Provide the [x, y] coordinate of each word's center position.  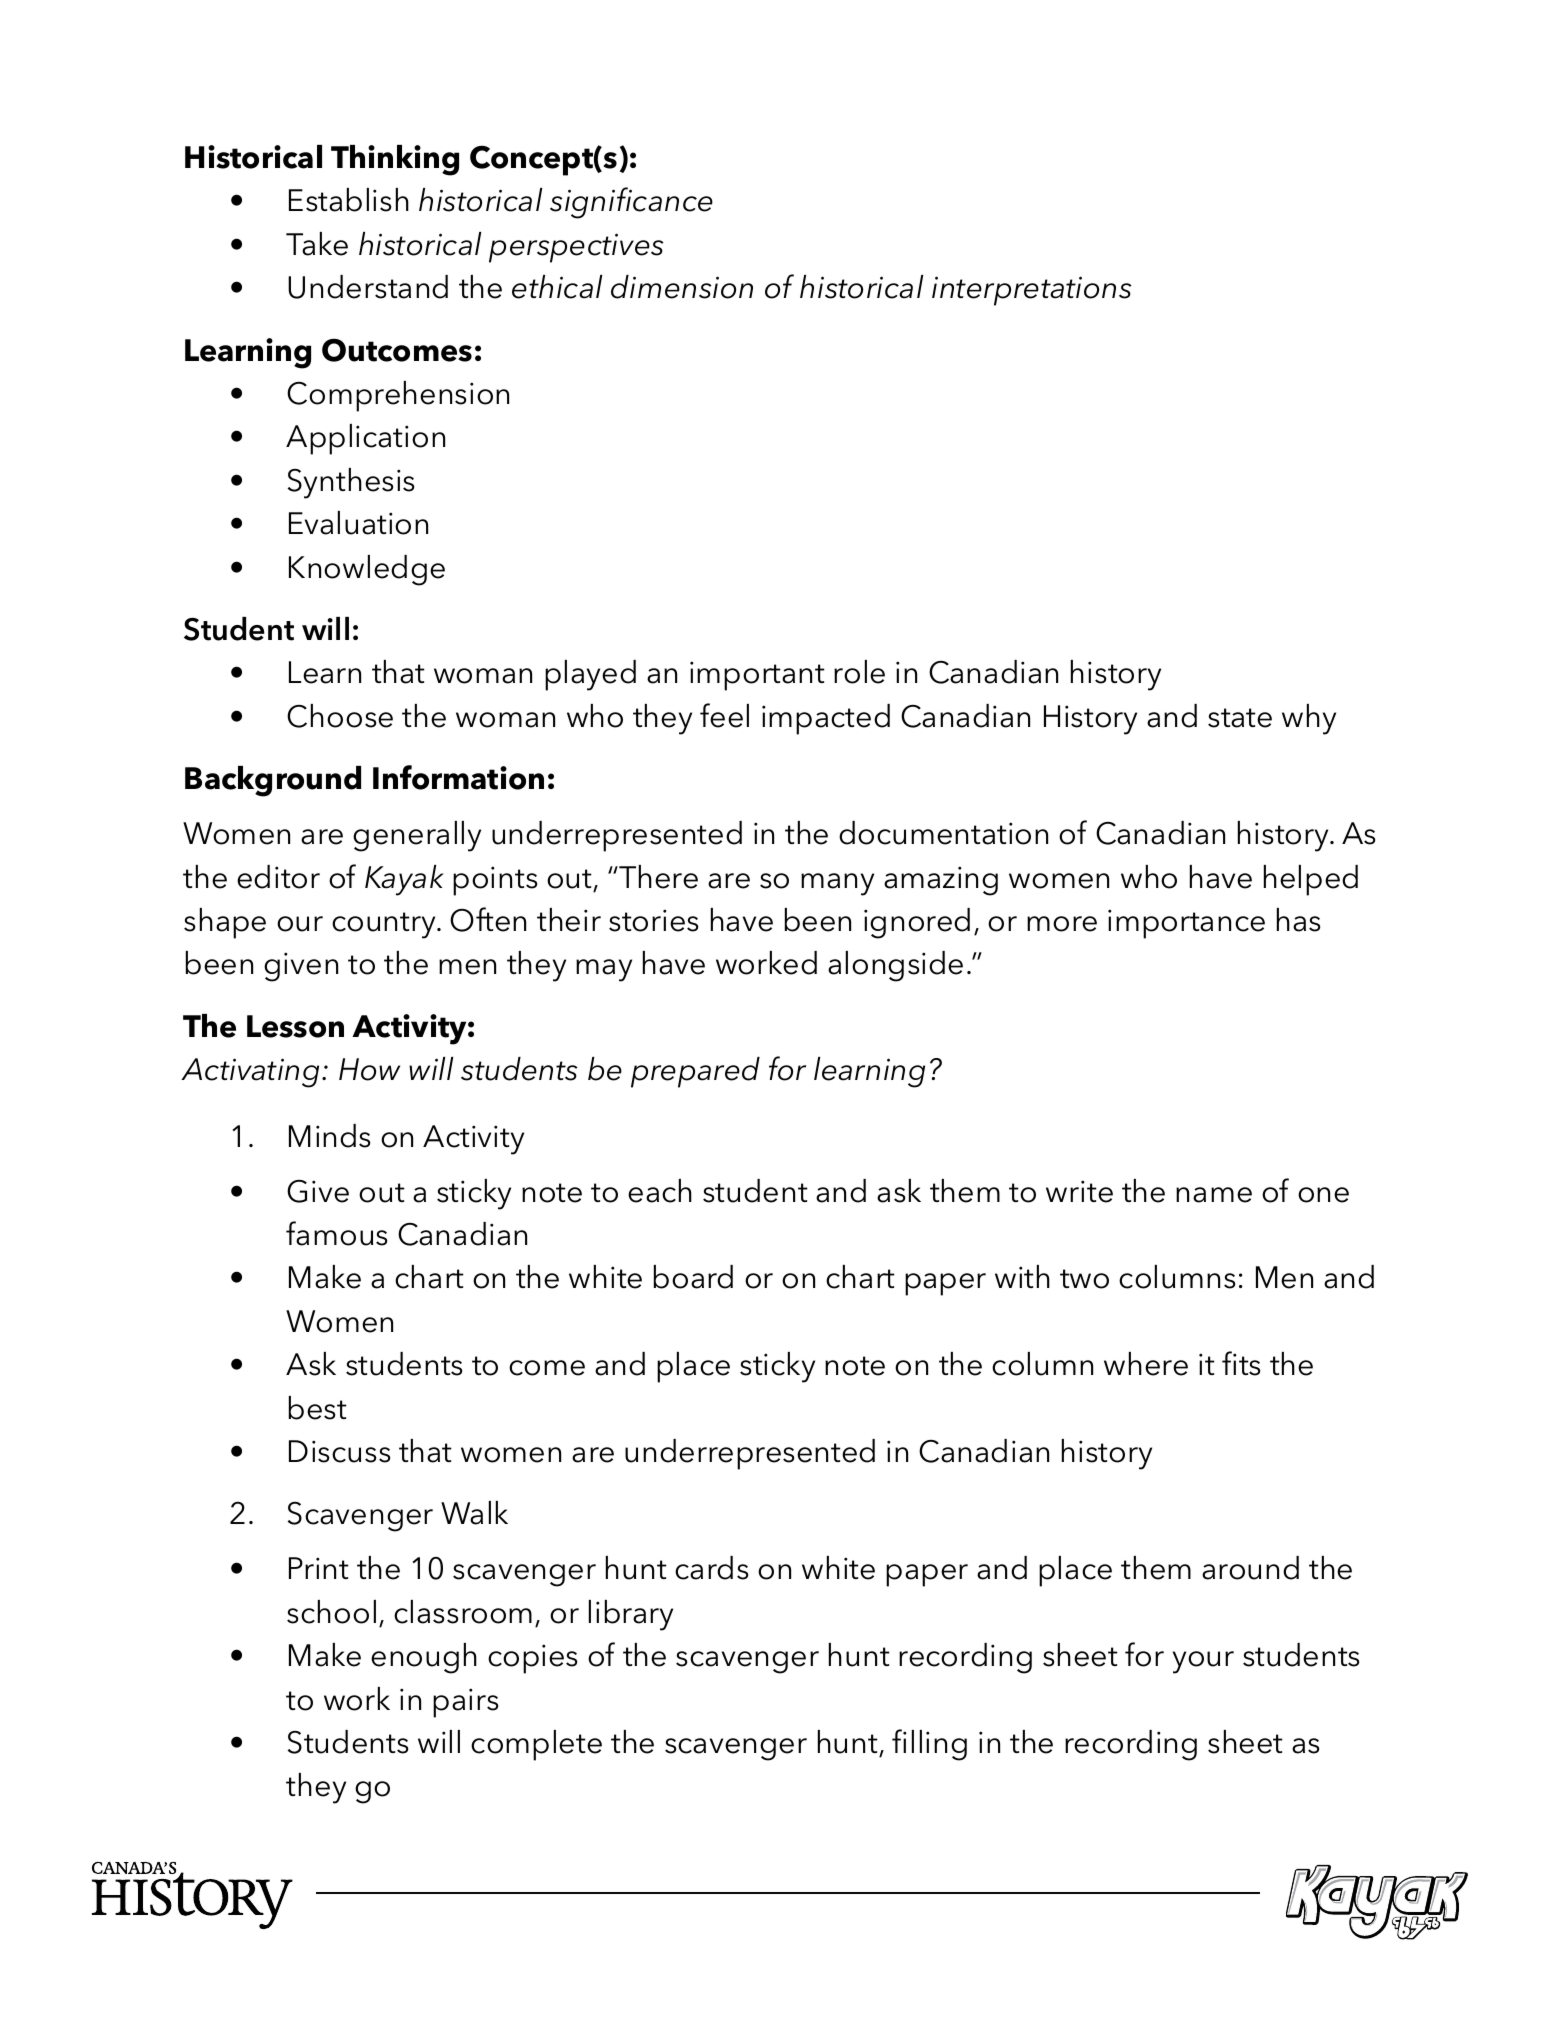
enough [424, 1658]
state [1240, 718]
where [1146, 1364]
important [757, 676]
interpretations [1032, 291]
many [837, 884]
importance [1186, 924]
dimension [682, 287]
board [693, 1277]
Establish [349, 200]
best [318, 1408]
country [385, 925]
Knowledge [367, 570]
